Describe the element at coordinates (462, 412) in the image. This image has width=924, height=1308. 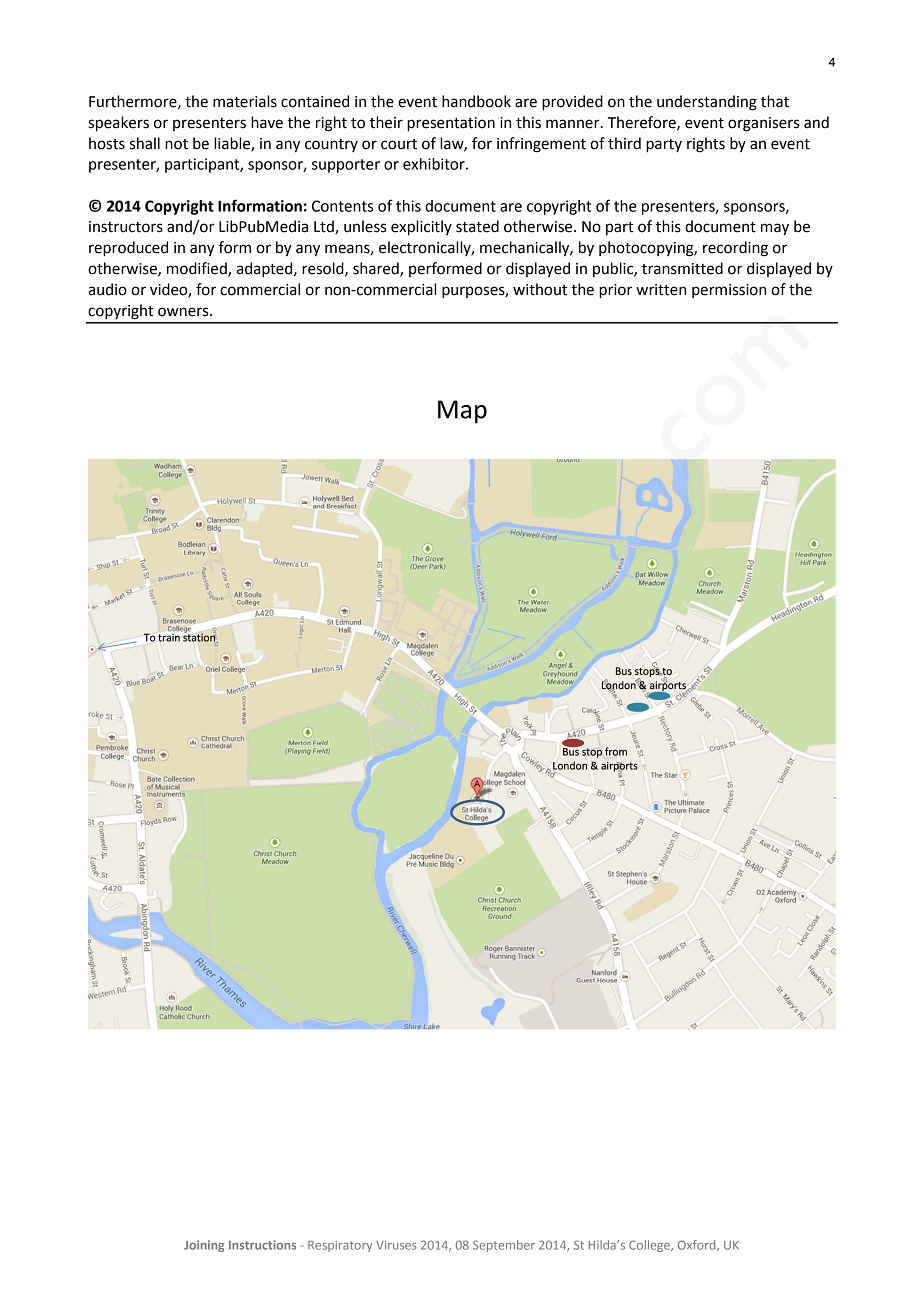
I see `Map` at that location.
